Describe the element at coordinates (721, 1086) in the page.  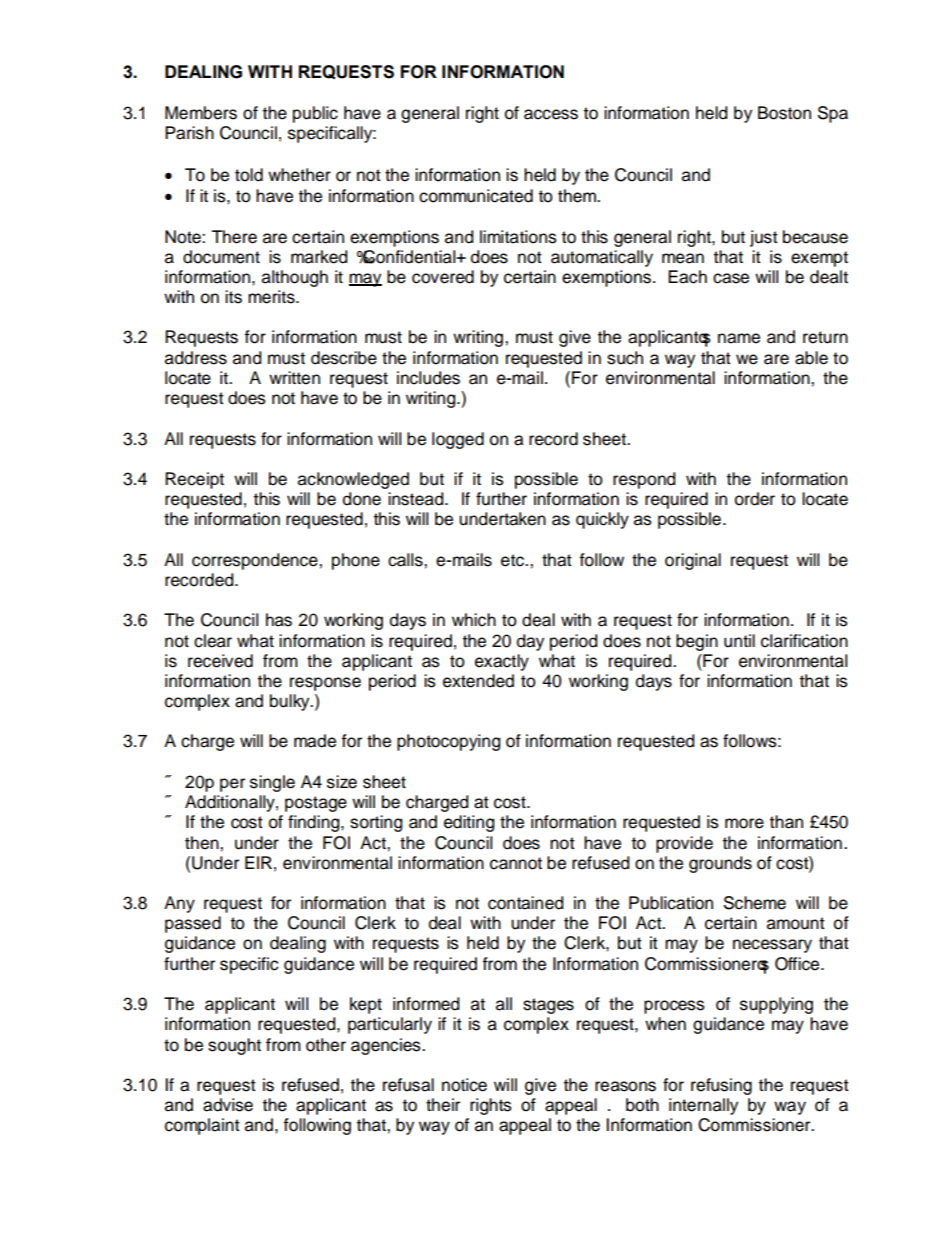
I see `refusing` at that location.
